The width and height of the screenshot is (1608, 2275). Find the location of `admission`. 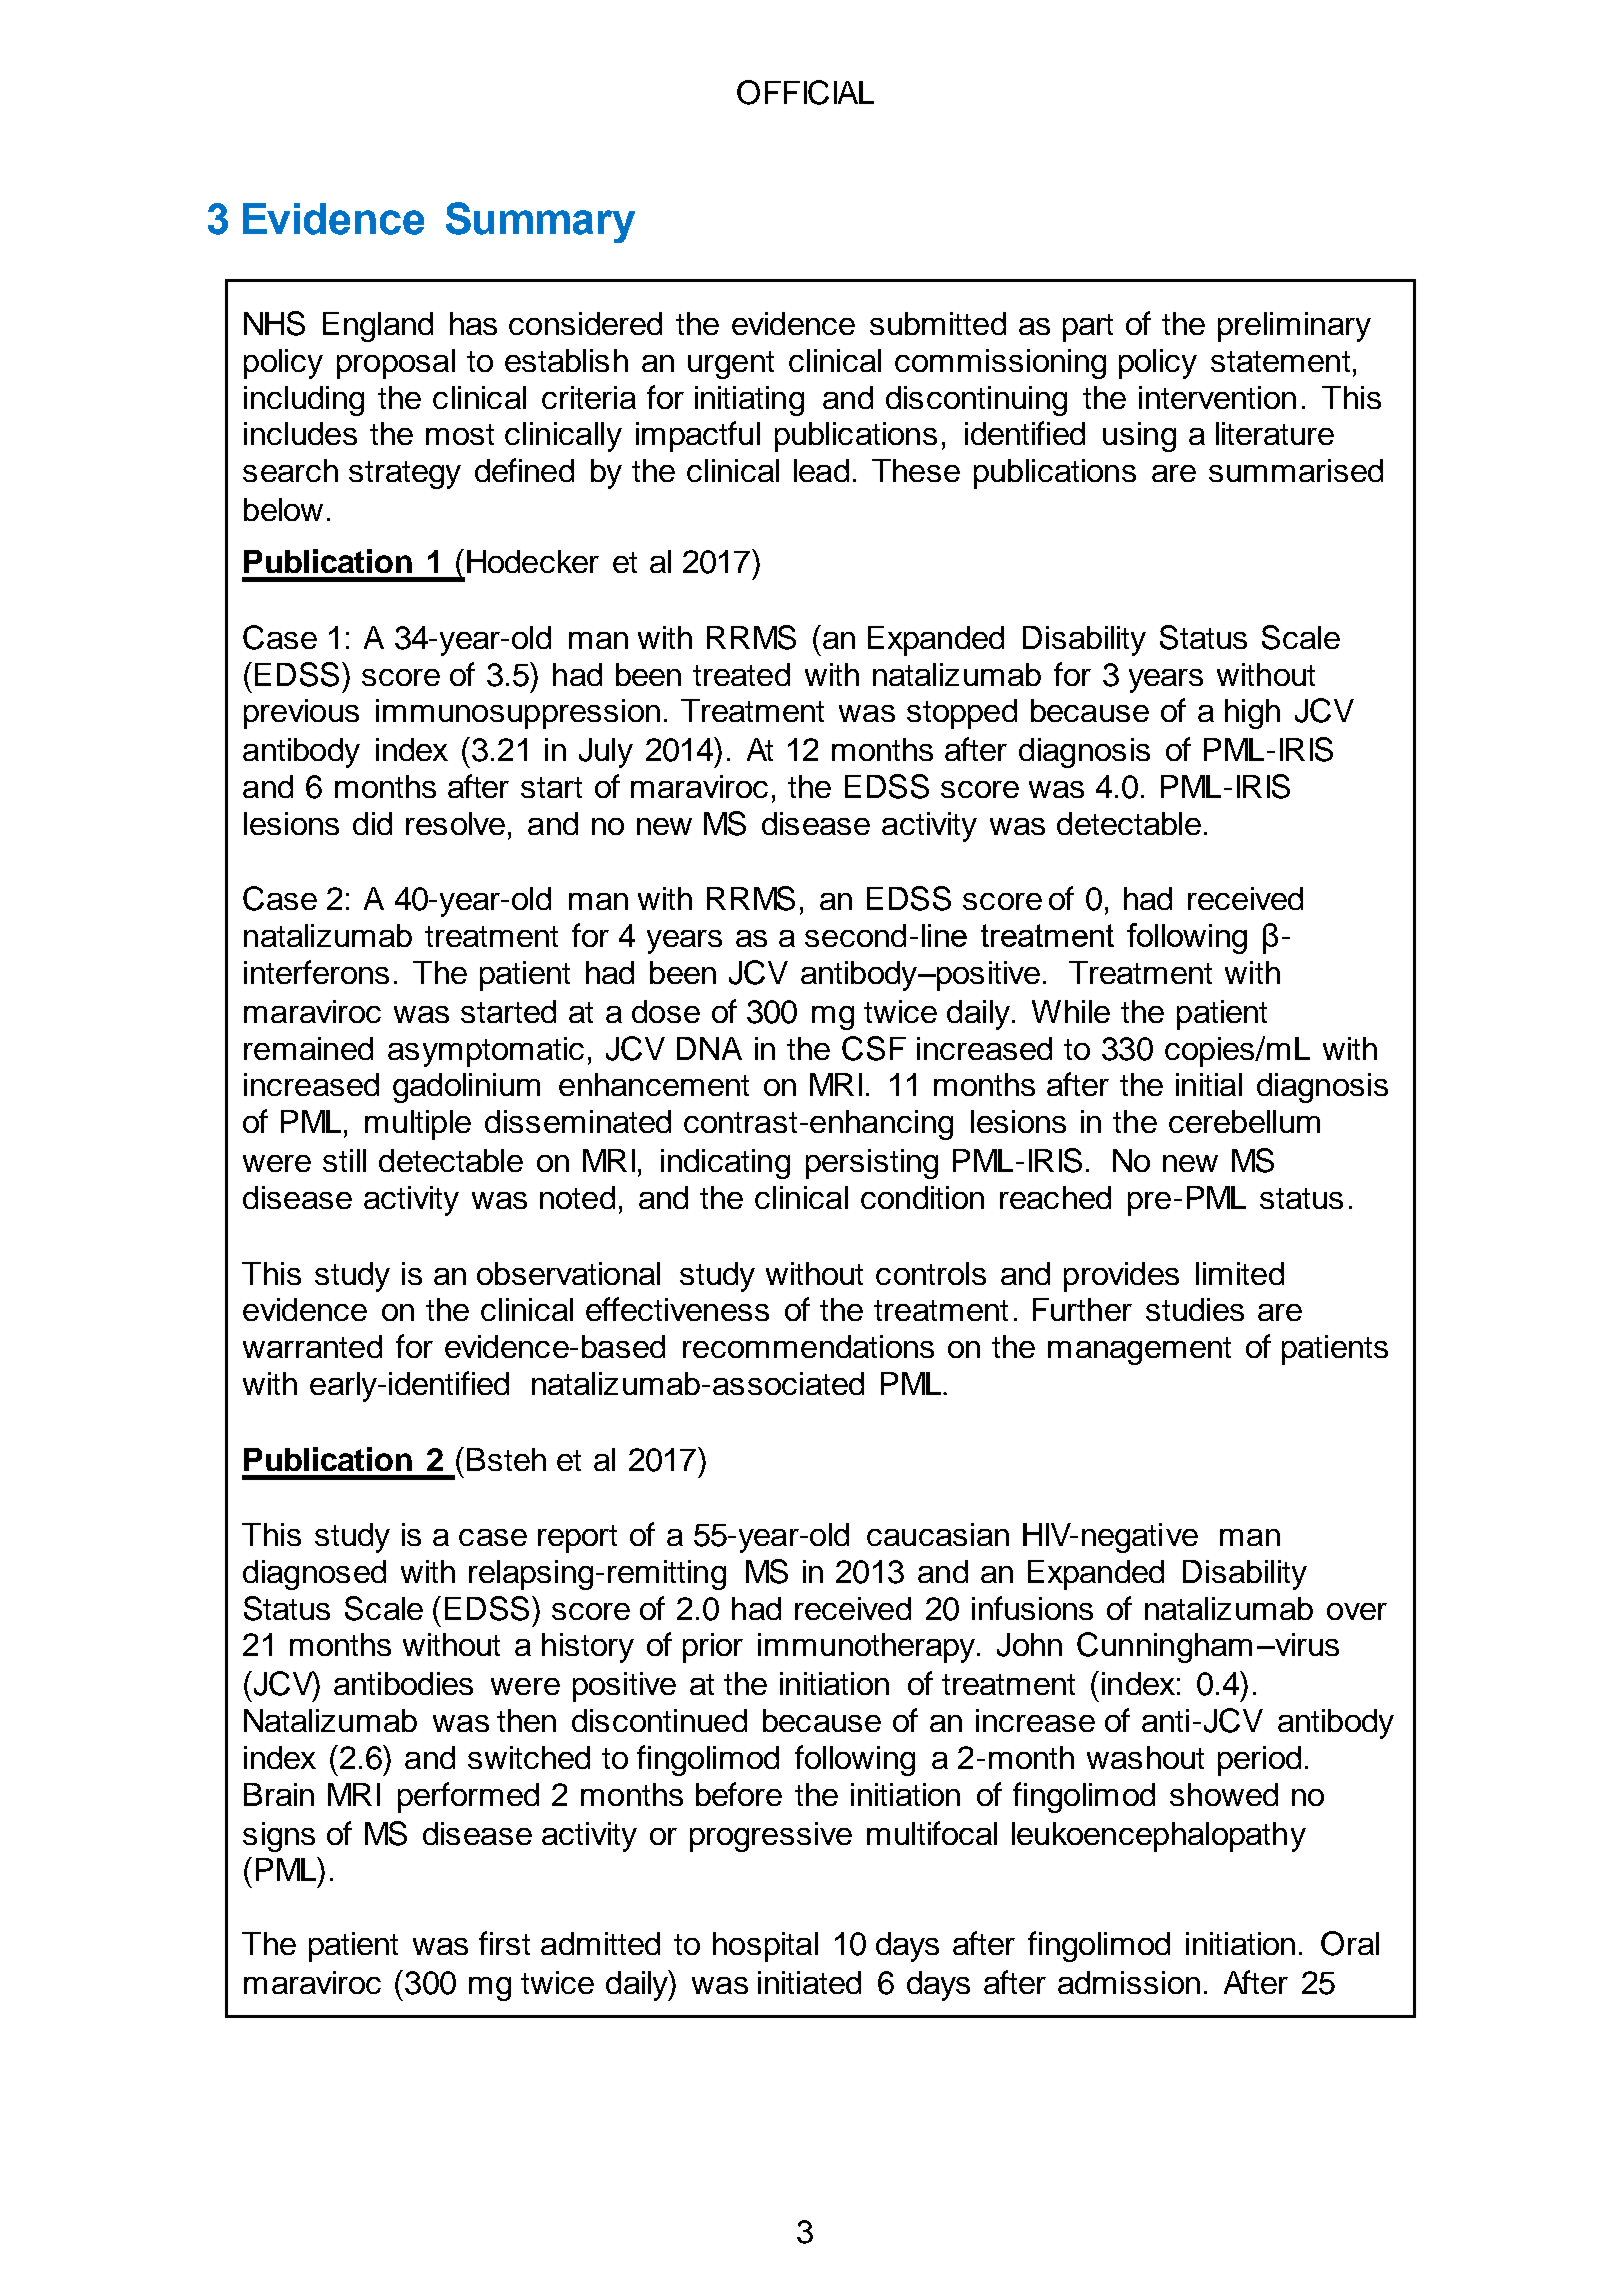

admission is located at coordinates (1129, 1982).
